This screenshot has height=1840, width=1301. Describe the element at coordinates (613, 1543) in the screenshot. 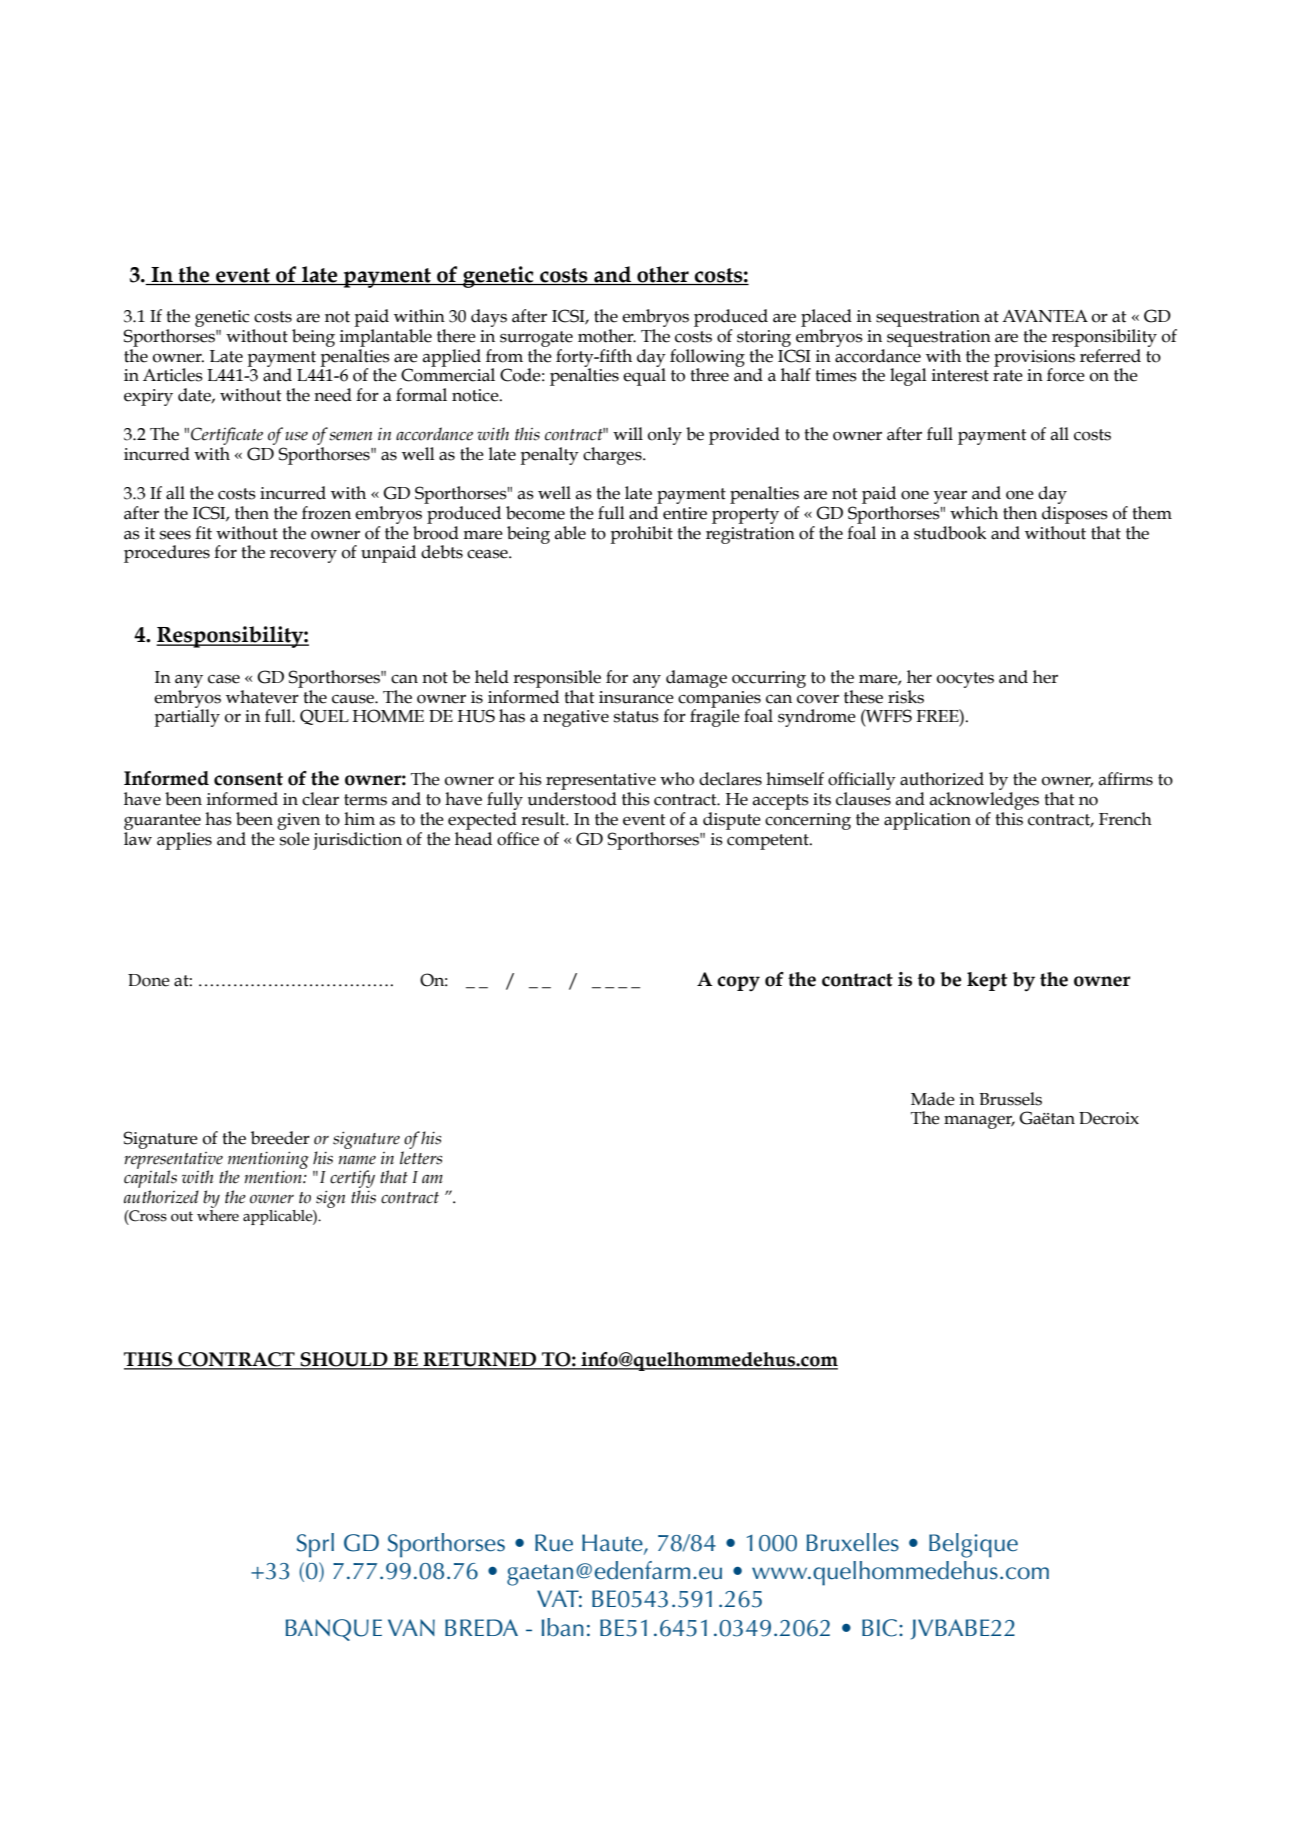

I see `Haute` at that location.
